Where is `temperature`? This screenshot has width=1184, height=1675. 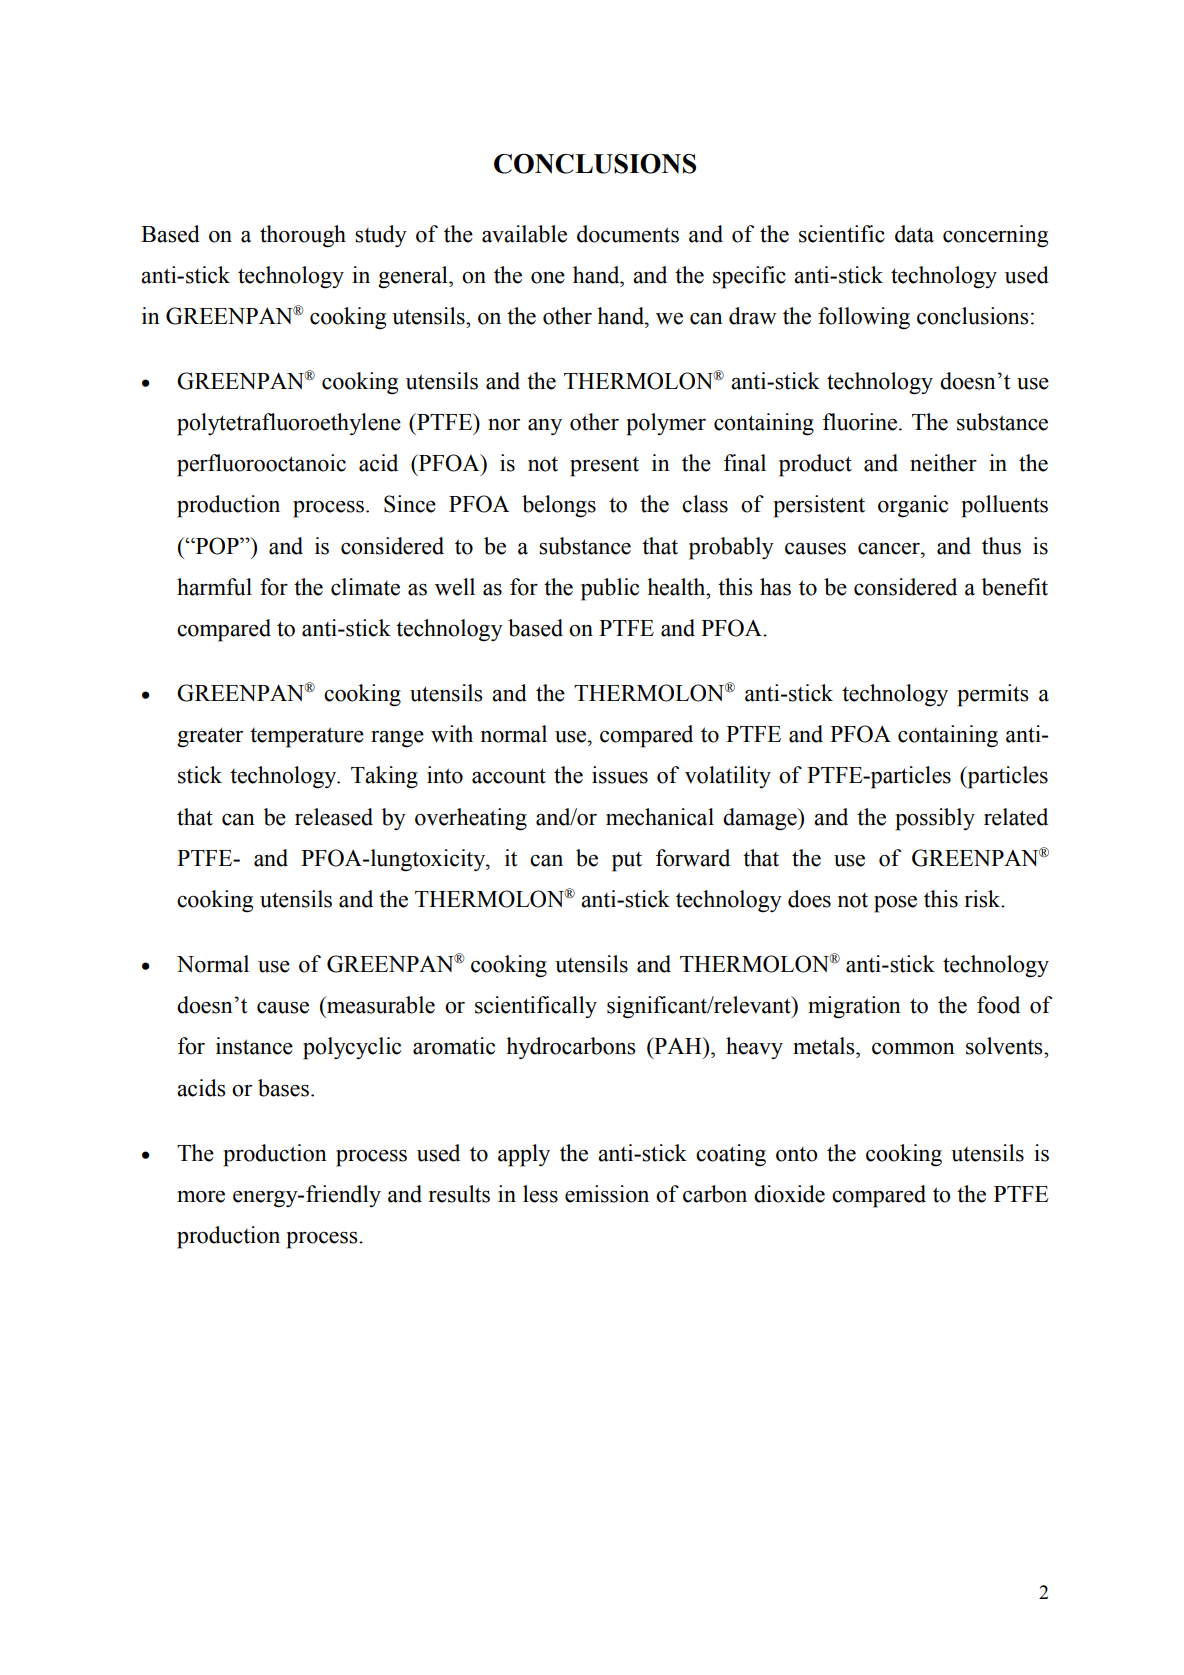 temperature is located at coordinates (307, 737).
